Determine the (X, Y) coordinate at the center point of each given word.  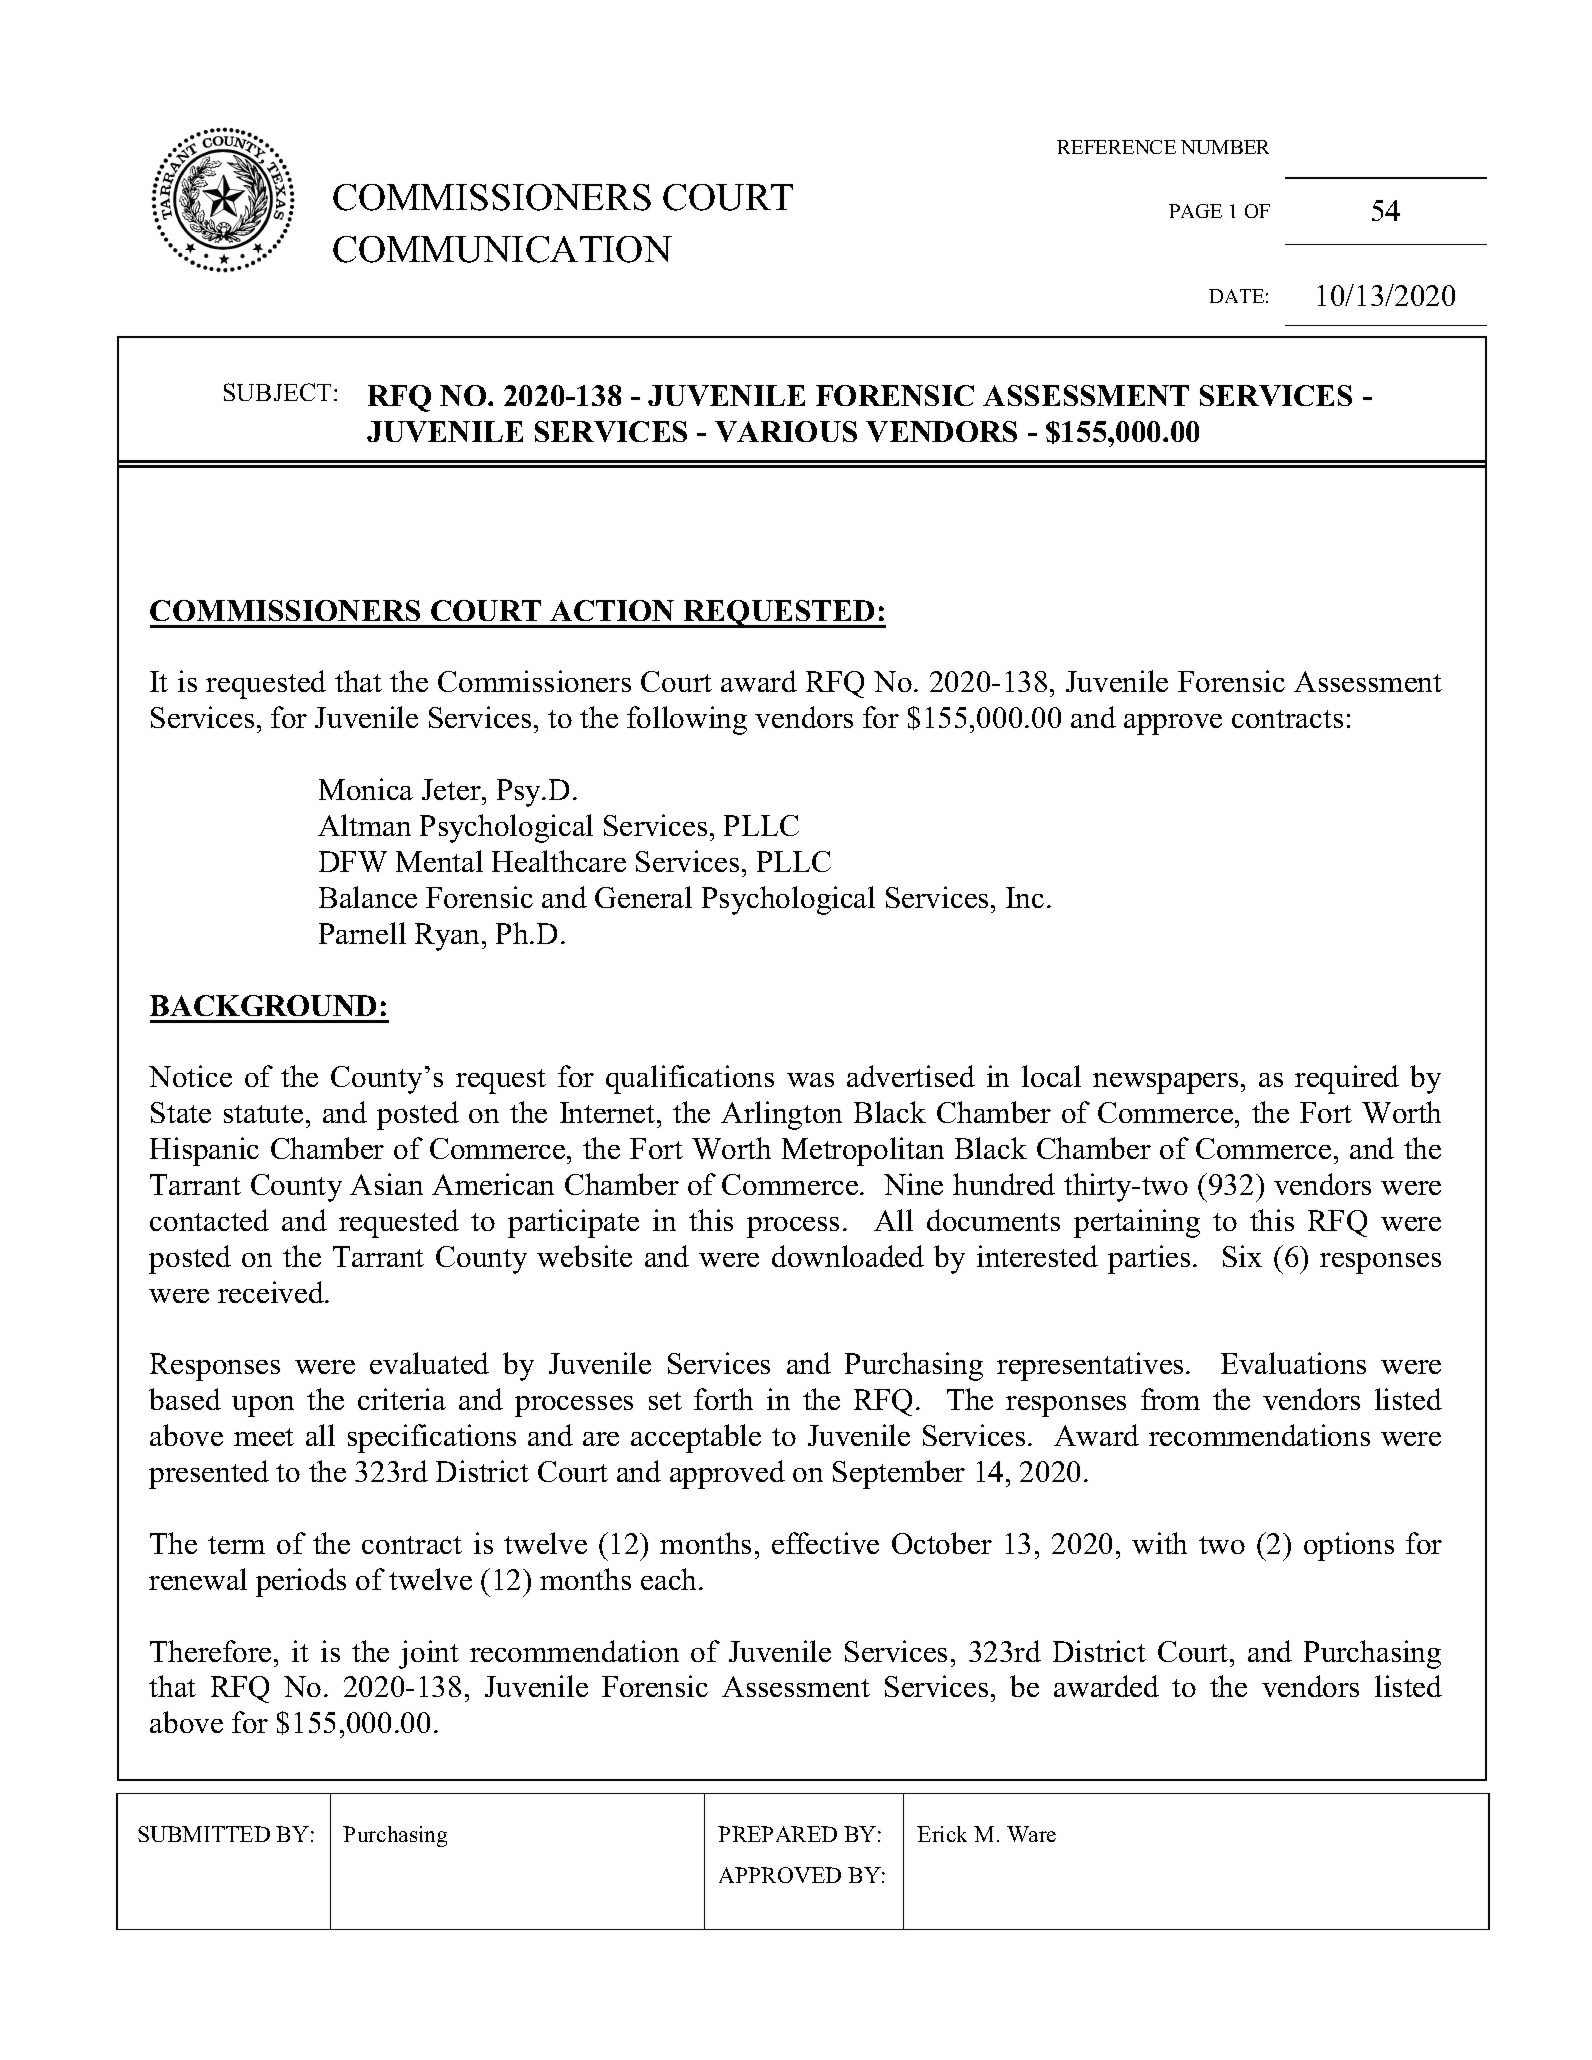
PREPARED (777, 1834)
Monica (366, 789)
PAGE (1195, 211)
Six (1242, 1256)
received (272, 1292)
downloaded (848, 1256)
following (687, 720)
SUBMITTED (204, 1834)
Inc (1025, 897)
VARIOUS (786, 431)
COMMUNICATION (502, 249)
